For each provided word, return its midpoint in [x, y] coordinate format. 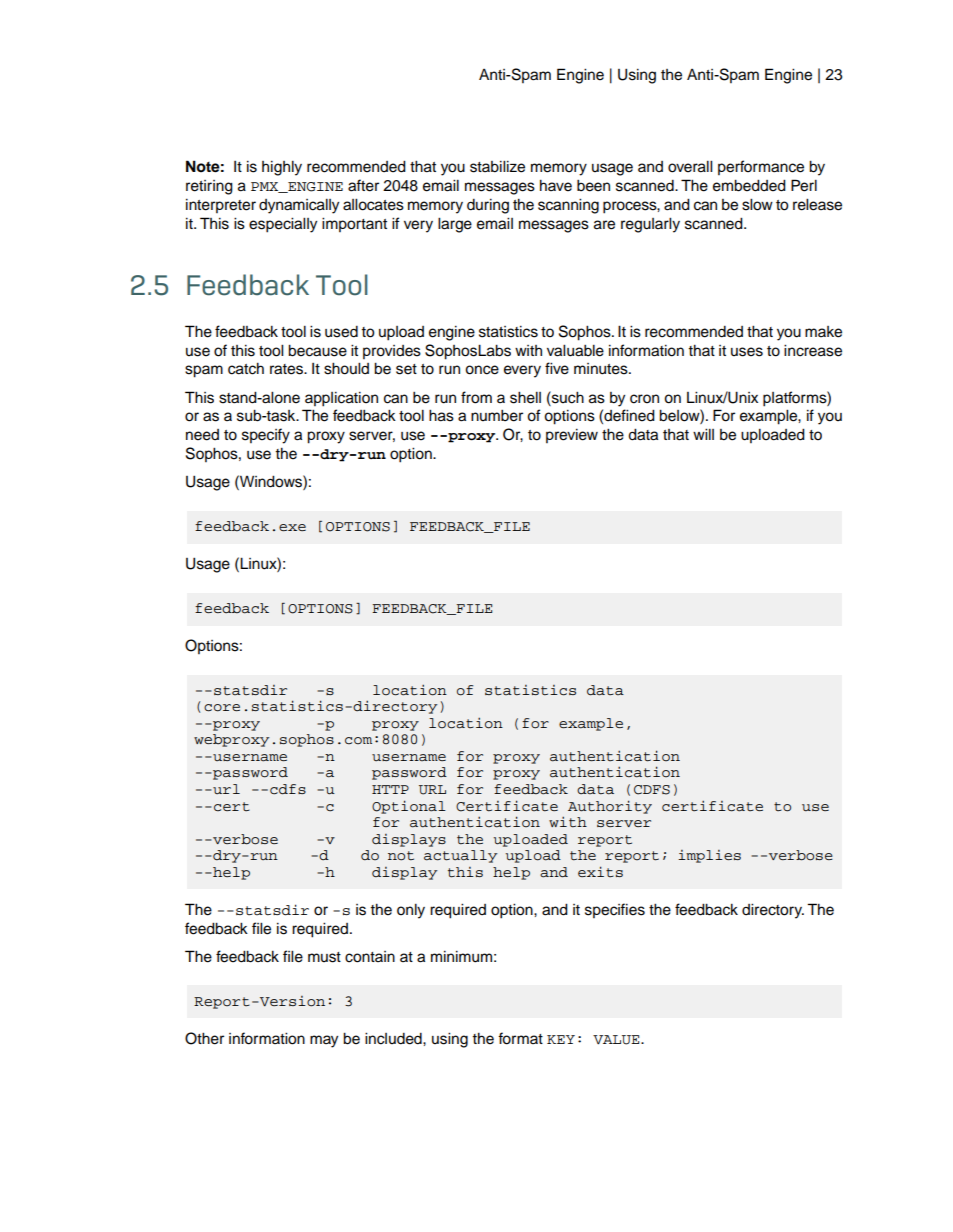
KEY [561, 1039]
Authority [610, 807]
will [703, 434]
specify [266, 436]
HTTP [390, 789]
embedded [749, 185]
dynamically [299, 206]
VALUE [617, 1040]
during [488, 206]
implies [709, 856]
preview [572, 436]
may [324, 1041]
